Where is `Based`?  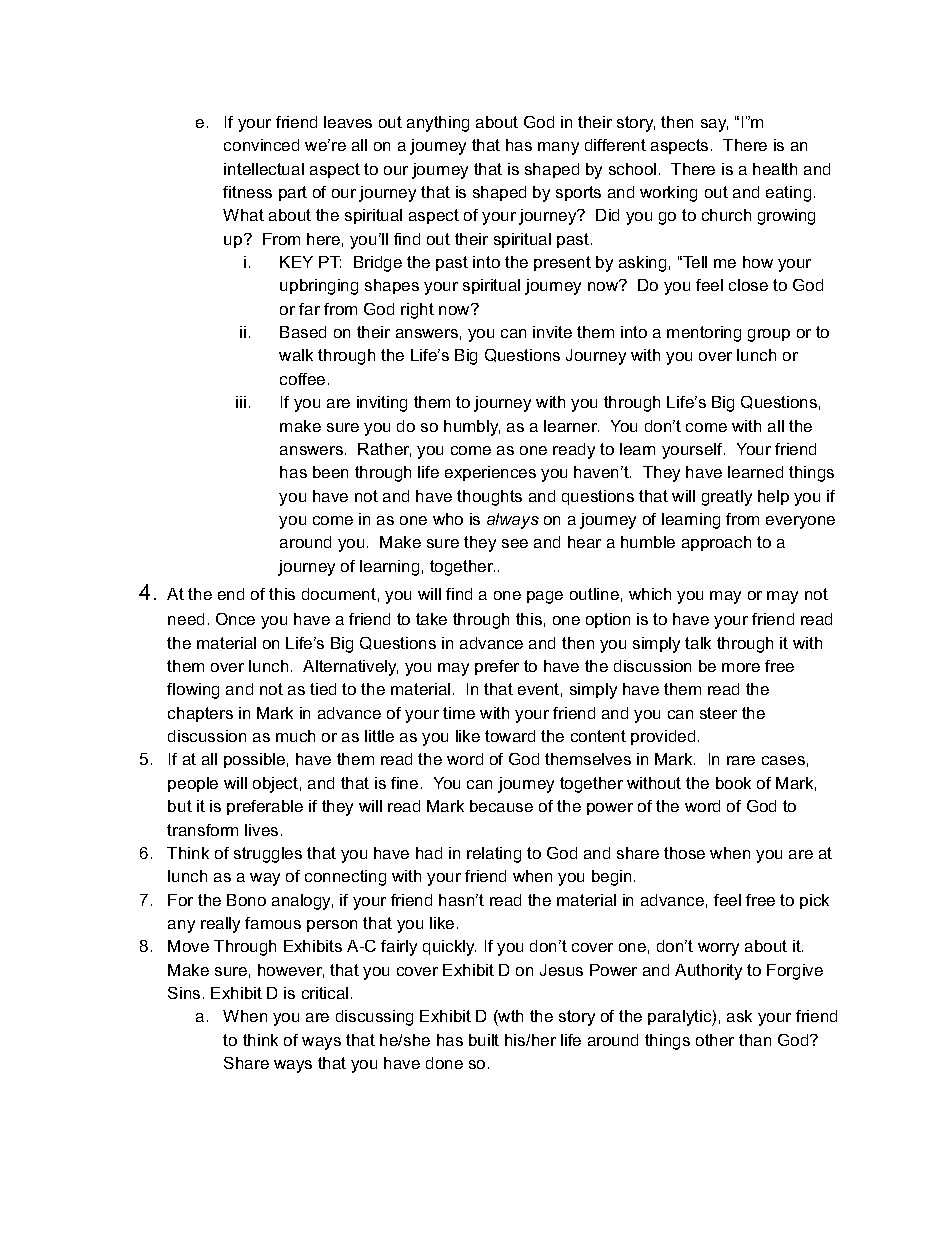
Based is located at coordinates (303, 332).
